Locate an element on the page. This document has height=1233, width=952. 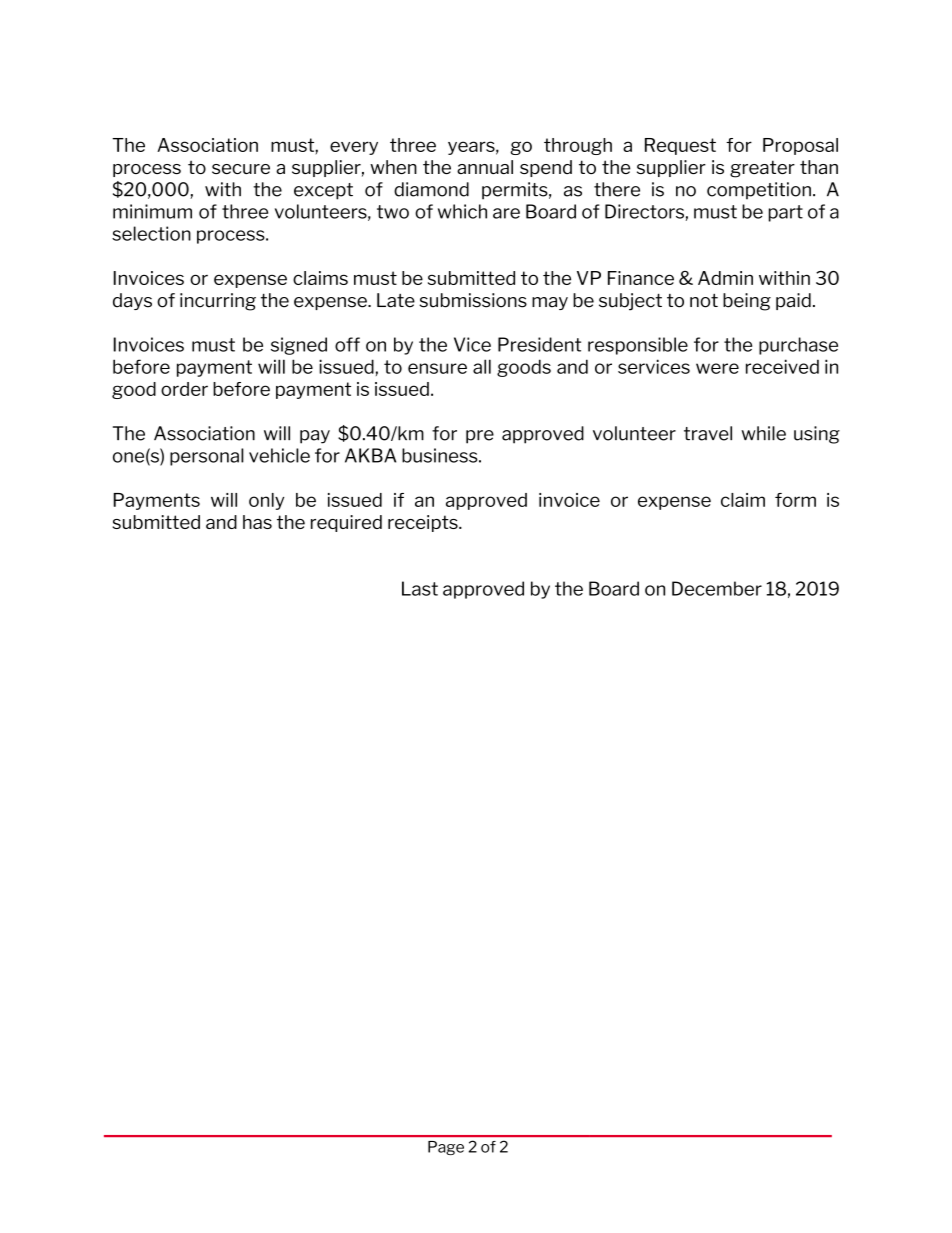
receipts is located at coordinates (424, 523).
